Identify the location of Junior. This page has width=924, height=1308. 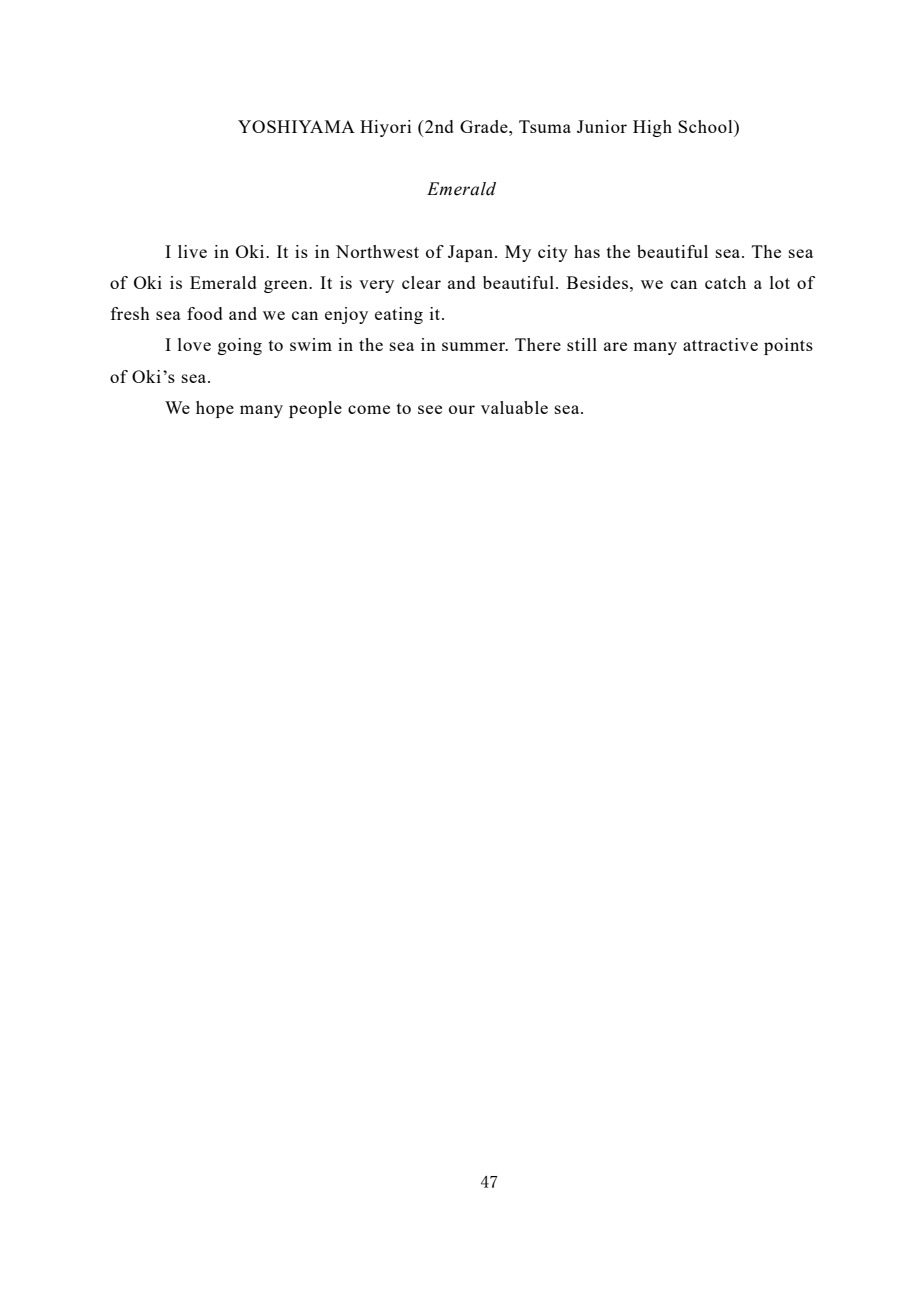
(602, 126).
